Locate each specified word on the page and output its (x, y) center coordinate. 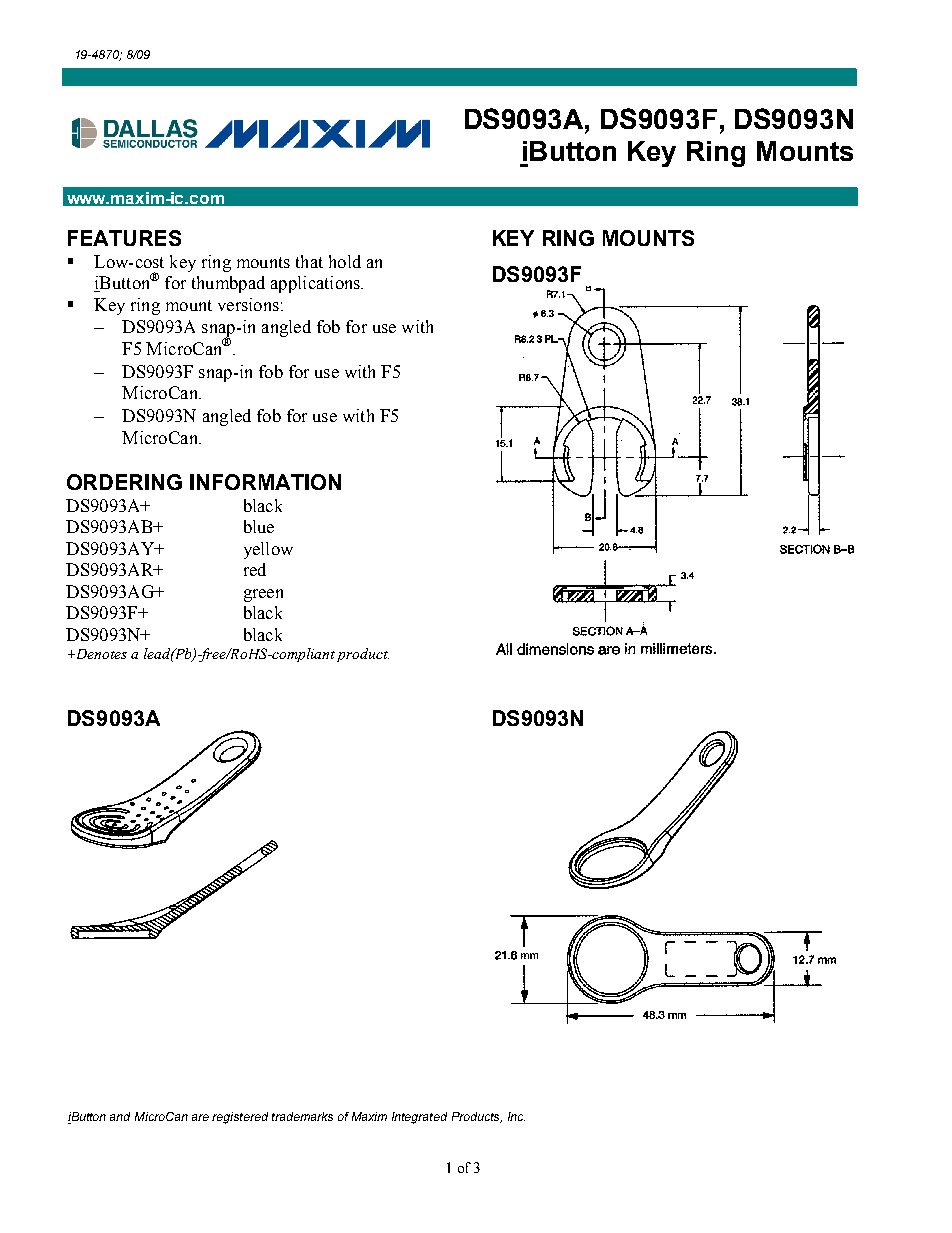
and (120, 1116)
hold (345, 261)
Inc (516, 1116)
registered (240, 1118)
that (309, 261)
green (263, 595)
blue (259, 526)
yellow (268, 550)
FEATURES (124, 238)
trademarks (302, 1116)
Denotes (100, 654)
